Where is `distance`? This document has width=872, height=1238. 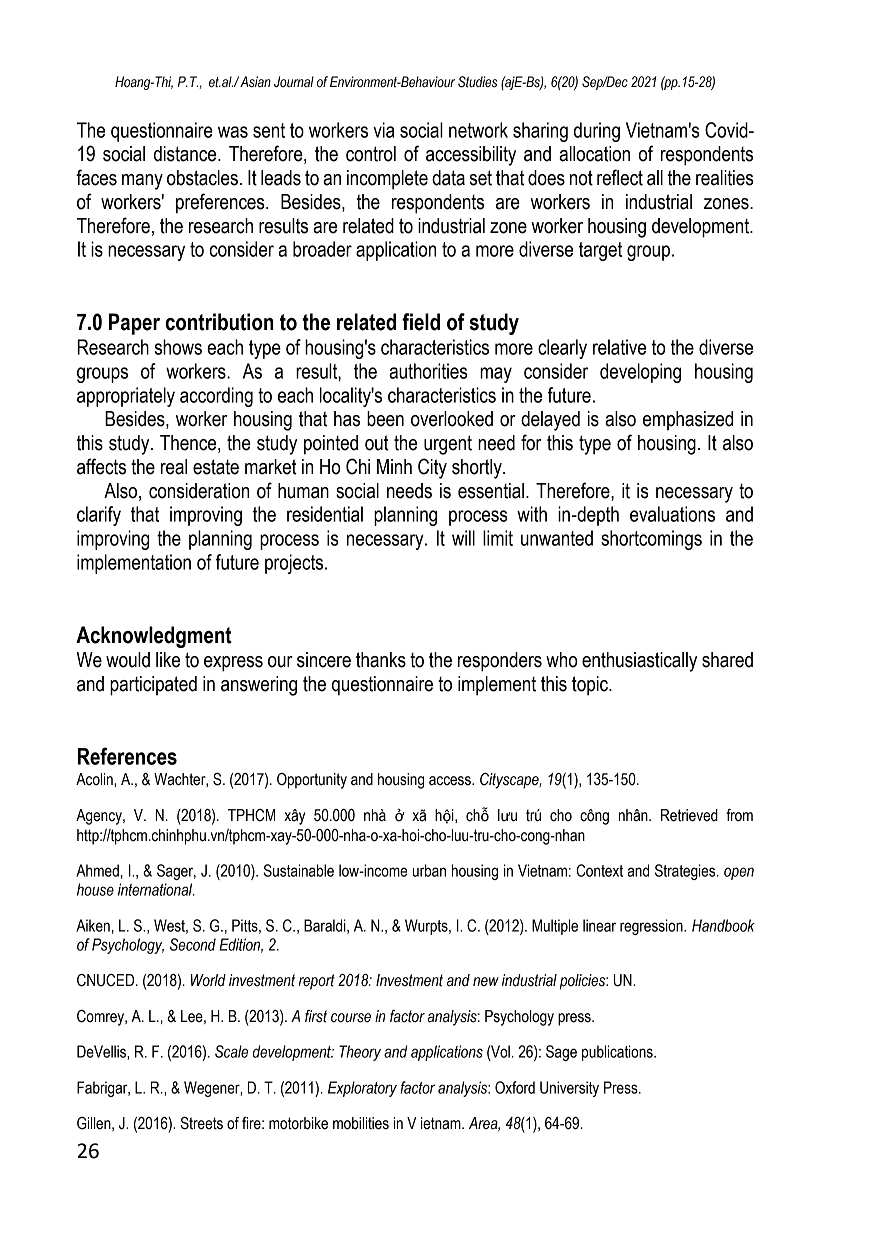
distance is located at coordinates (186, 154).
